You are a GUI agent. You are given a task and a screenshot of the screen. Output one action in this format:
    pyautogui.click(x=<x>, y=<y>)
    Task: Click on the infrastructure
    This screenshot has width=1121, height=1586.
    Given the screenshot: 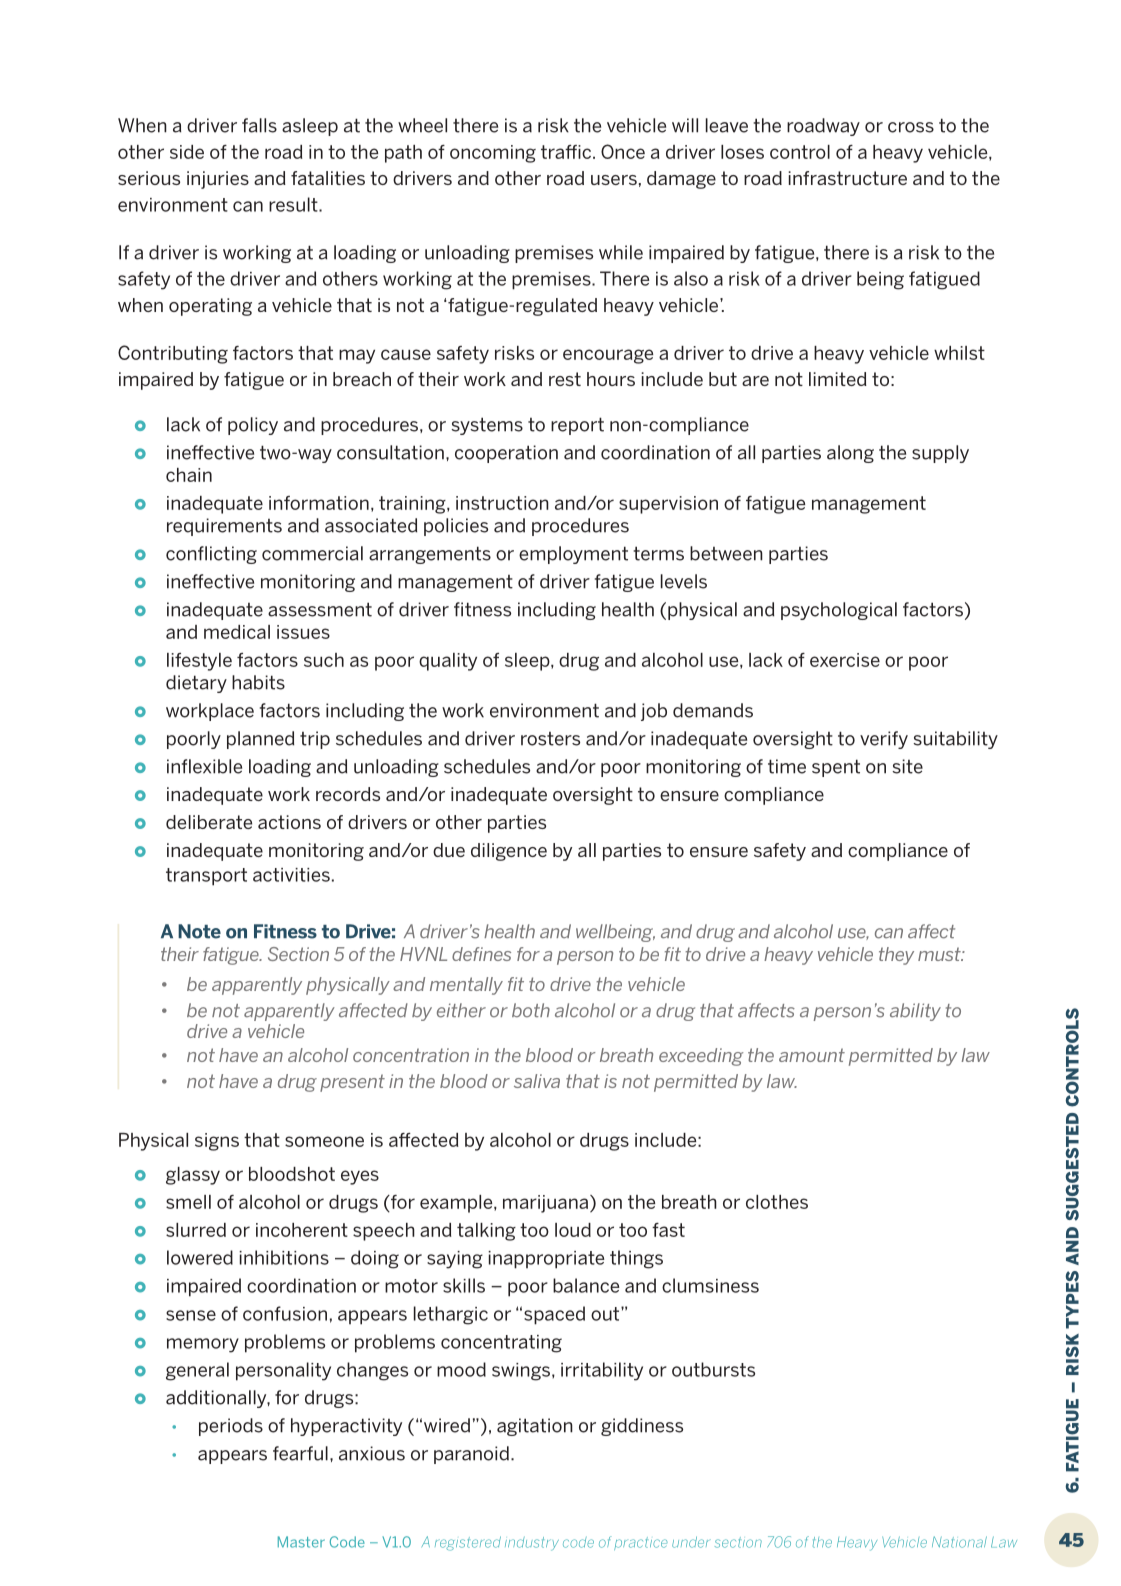 What is the action you would take?
    pyautogui.click(x=847, y=178)
